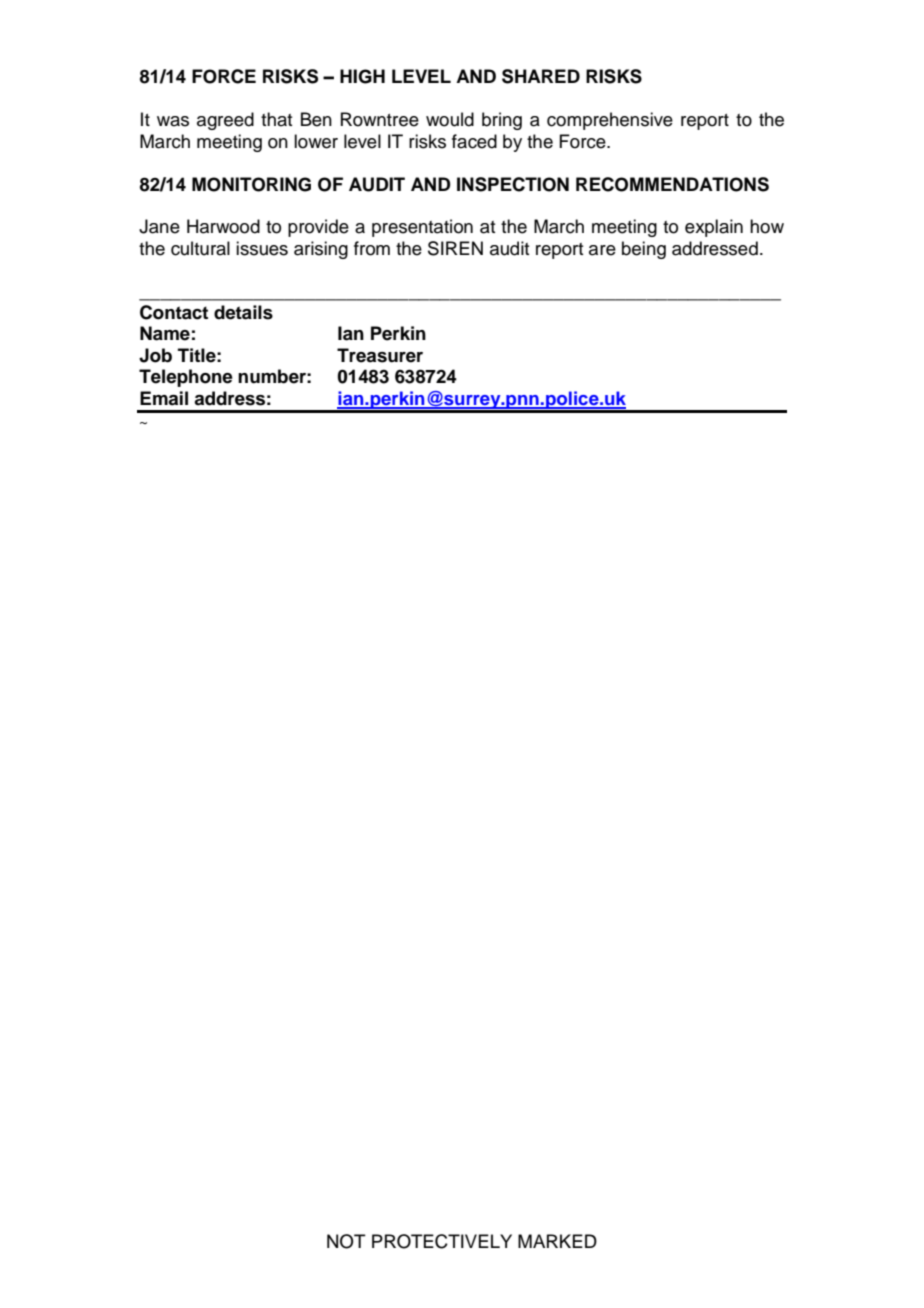 This page has width=924, height=1308. What do you see at coordinates (442, 1241) in the page?
I see `PROTECTIVELY` at bounding box center [442, 1241].
